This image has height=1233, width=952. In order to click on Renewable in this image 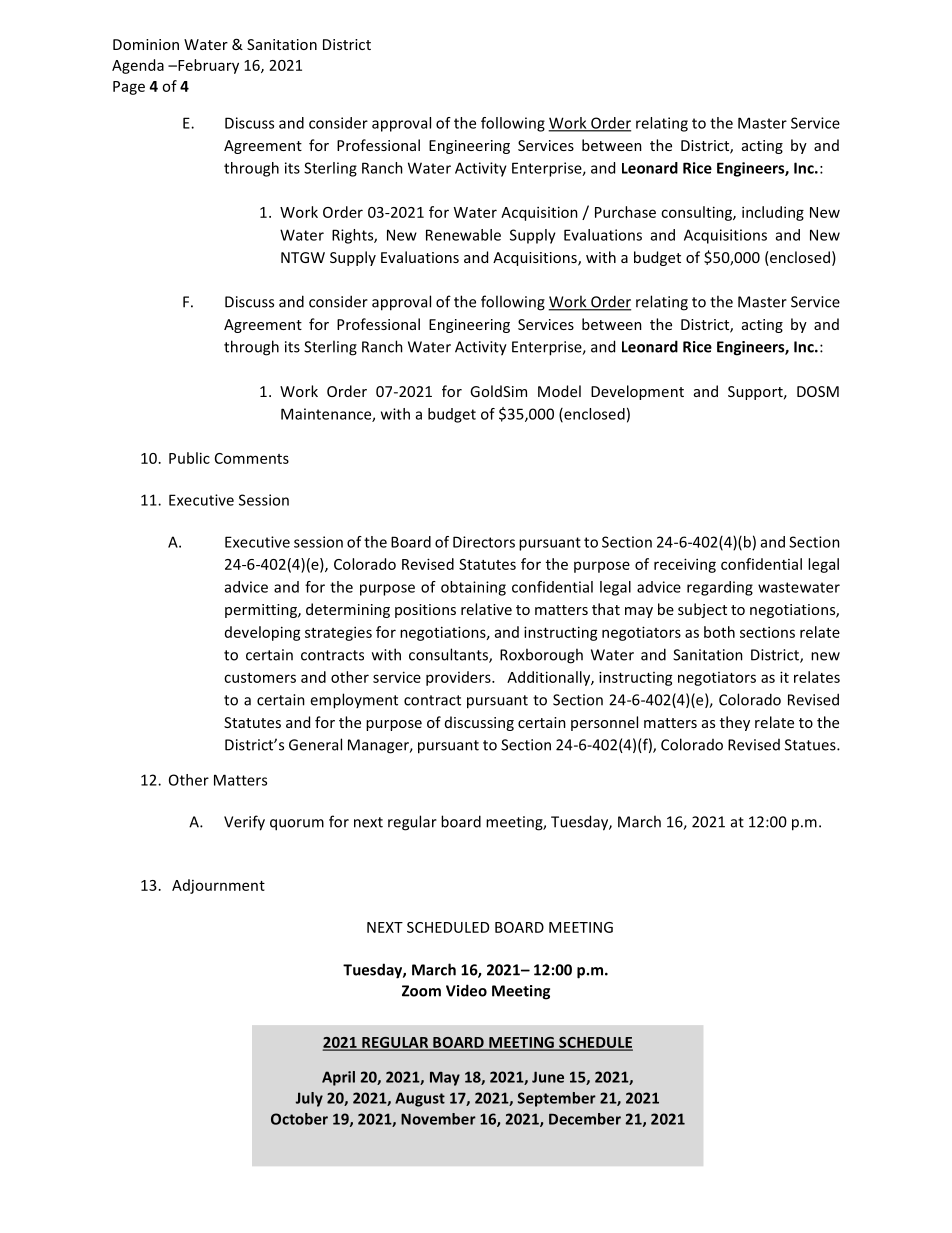, I will do `click(463, 235)`.
